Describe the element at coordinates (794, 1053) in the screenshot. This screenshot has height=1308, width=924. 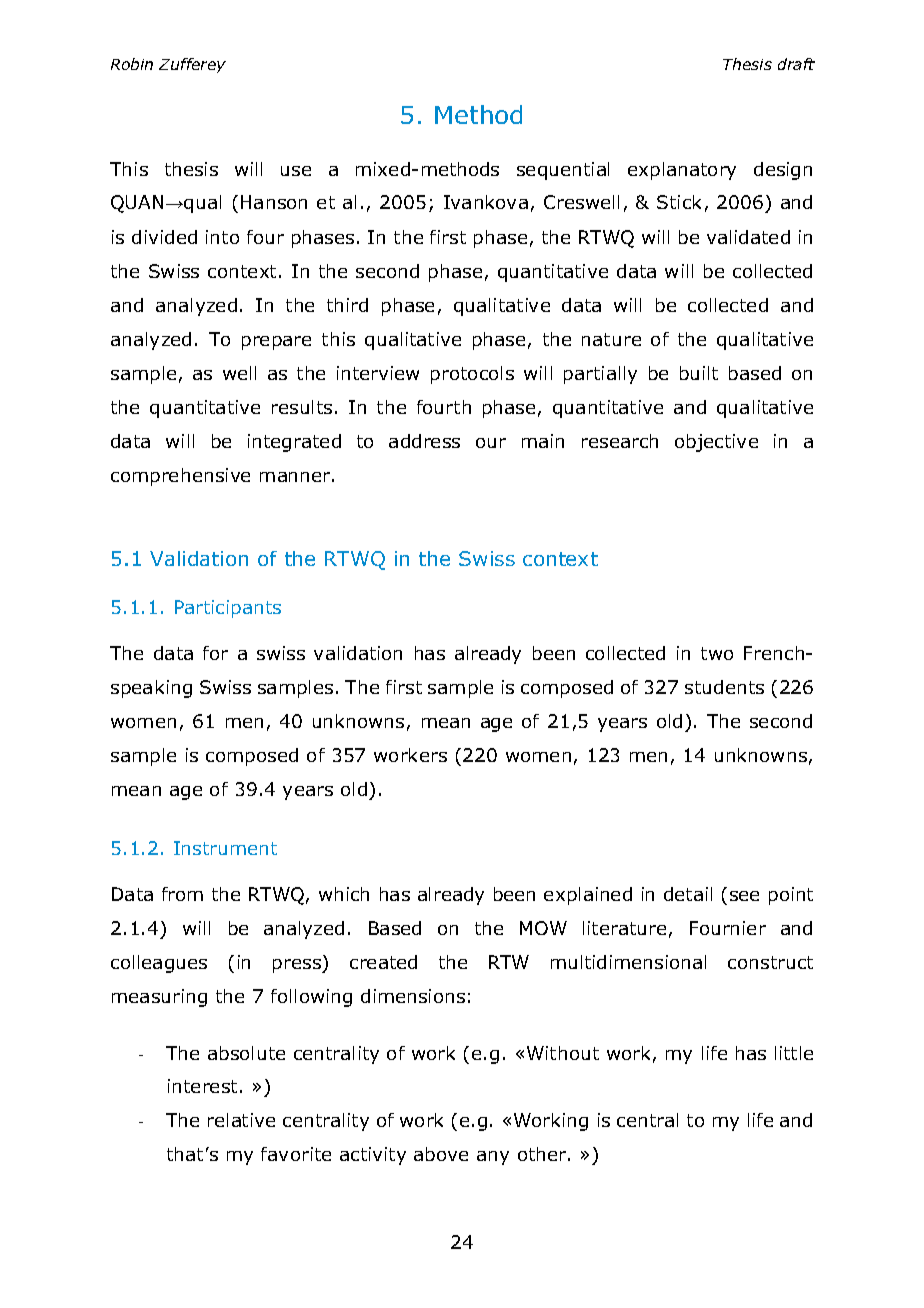
I see `little` at that location.
